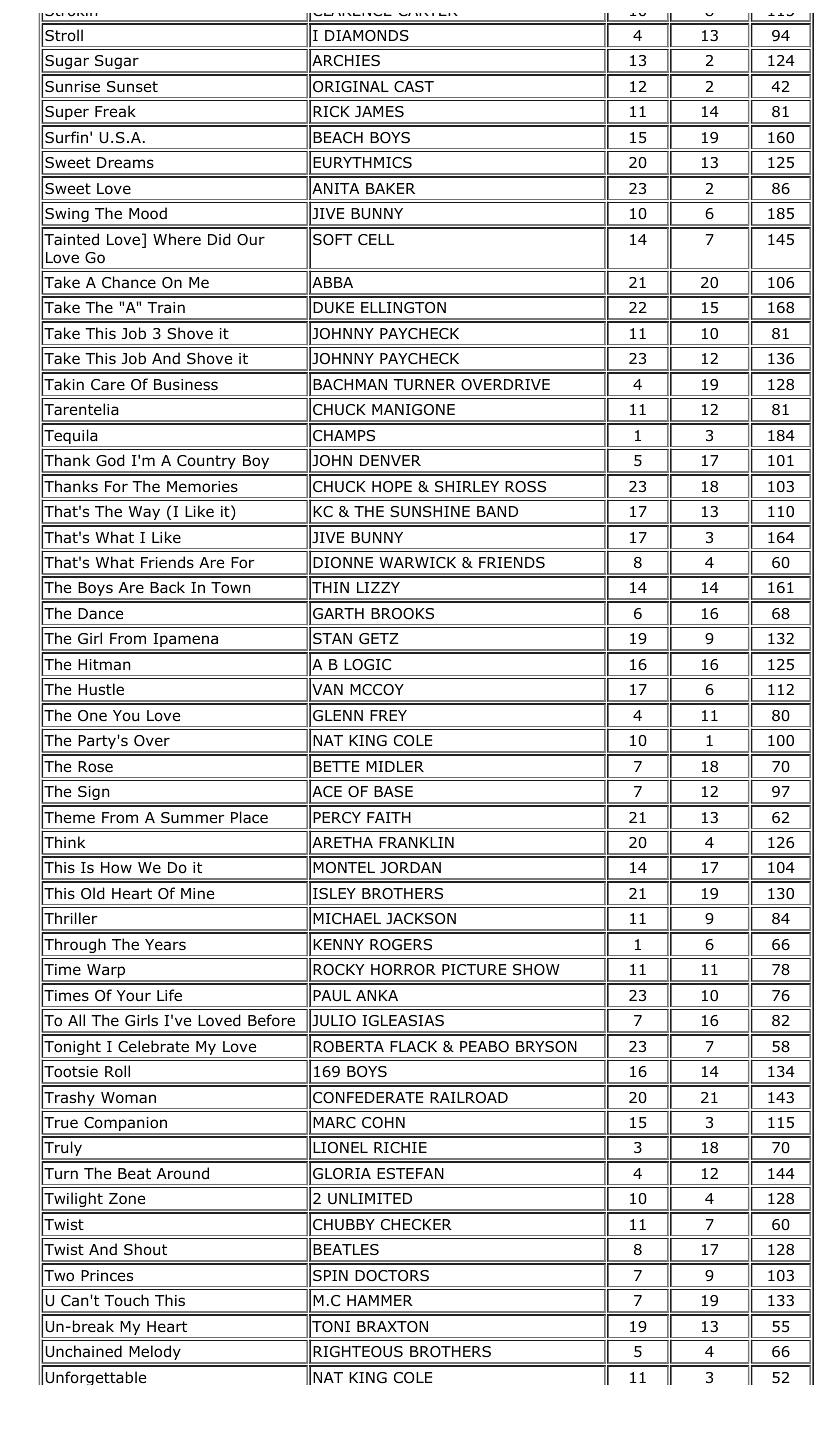  Describe the element at coordinates (469, 1098) in the page. I see `RAILROAD` at that location.
